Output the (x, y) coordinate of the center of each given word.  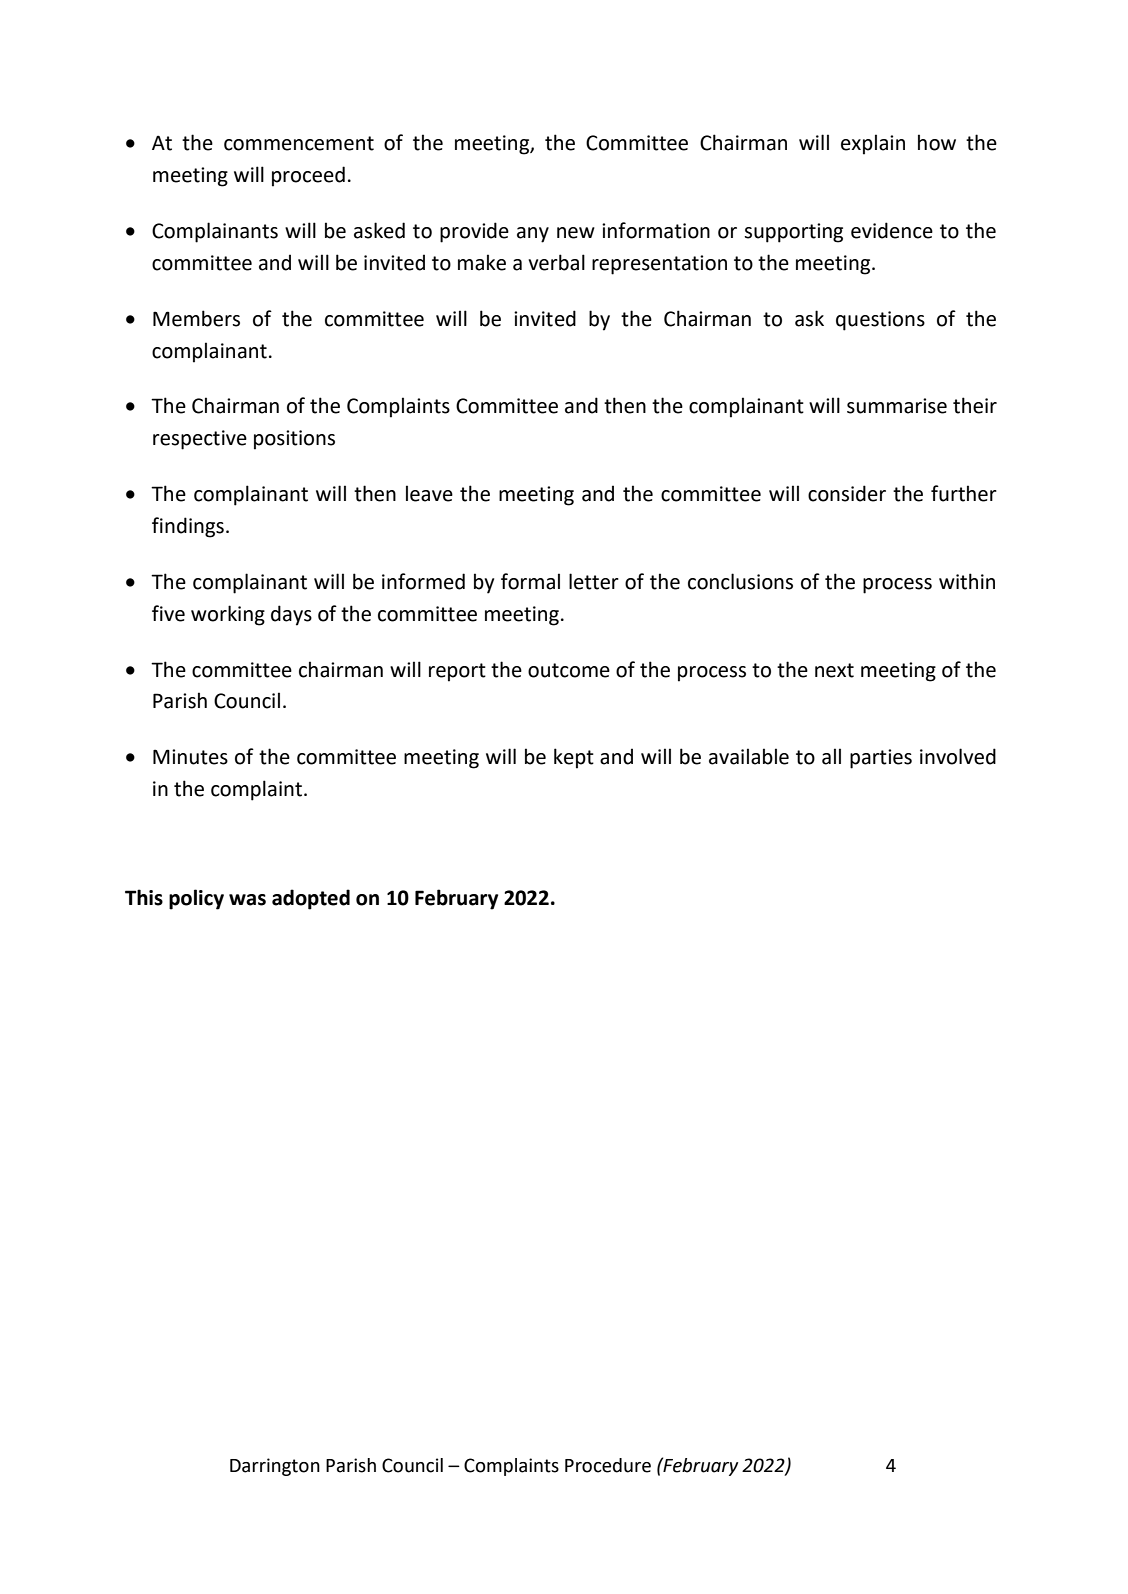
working (228, 615)
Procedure (608, 1465)
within (967, 581)
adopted (311, 899)
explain (873, 144)
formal (530, 581)
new (576, 233)
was (247, 900)
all (831, 756)
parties (881, 759)
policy (196, 899)
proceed (308, 176)
